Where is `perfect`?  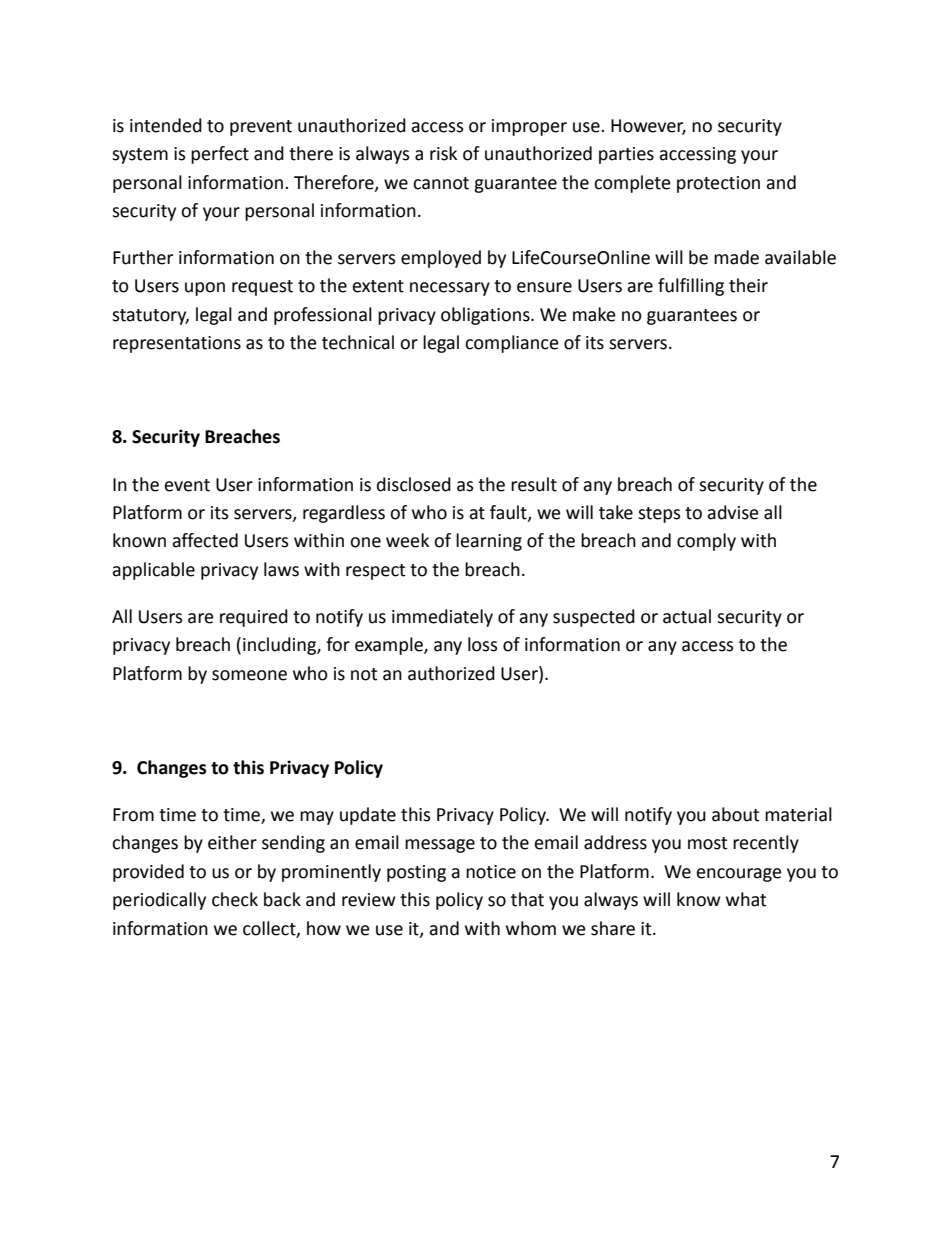 perfect is located at coordinates (220, 155).
